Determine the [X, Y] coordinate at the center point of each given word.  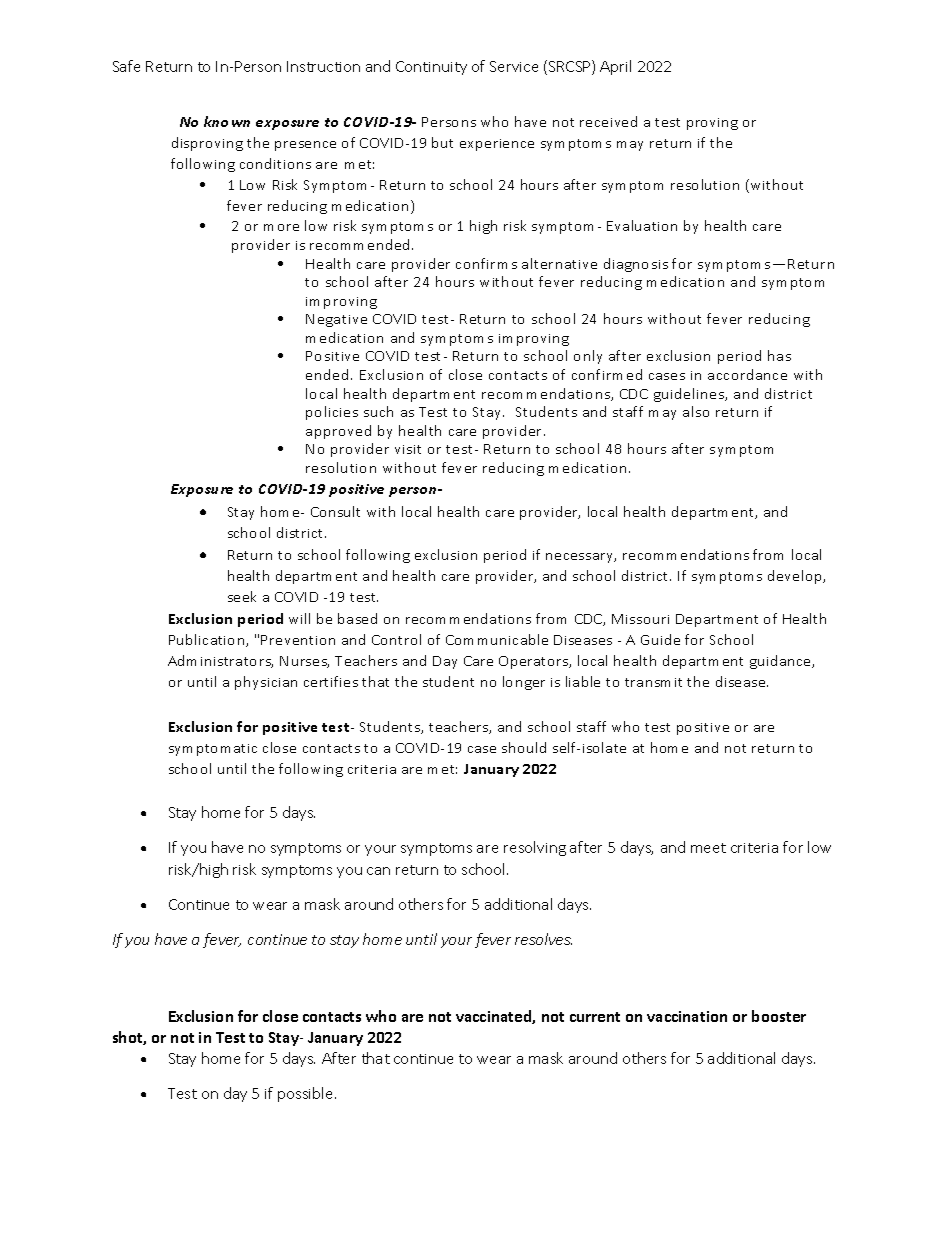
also [696, 411]
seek [242, 596]
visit [408, 449]
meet [708, 848]
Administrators [220, 661]
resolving [535, 848]
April [615, 67]
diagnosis [636, 265]
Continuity [431, 68]
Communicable [497, 639]
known [227, 121]
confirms [486, 263]
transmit [653, 682]
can [378, 871]
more [281, 227]
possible [307, 1094]
